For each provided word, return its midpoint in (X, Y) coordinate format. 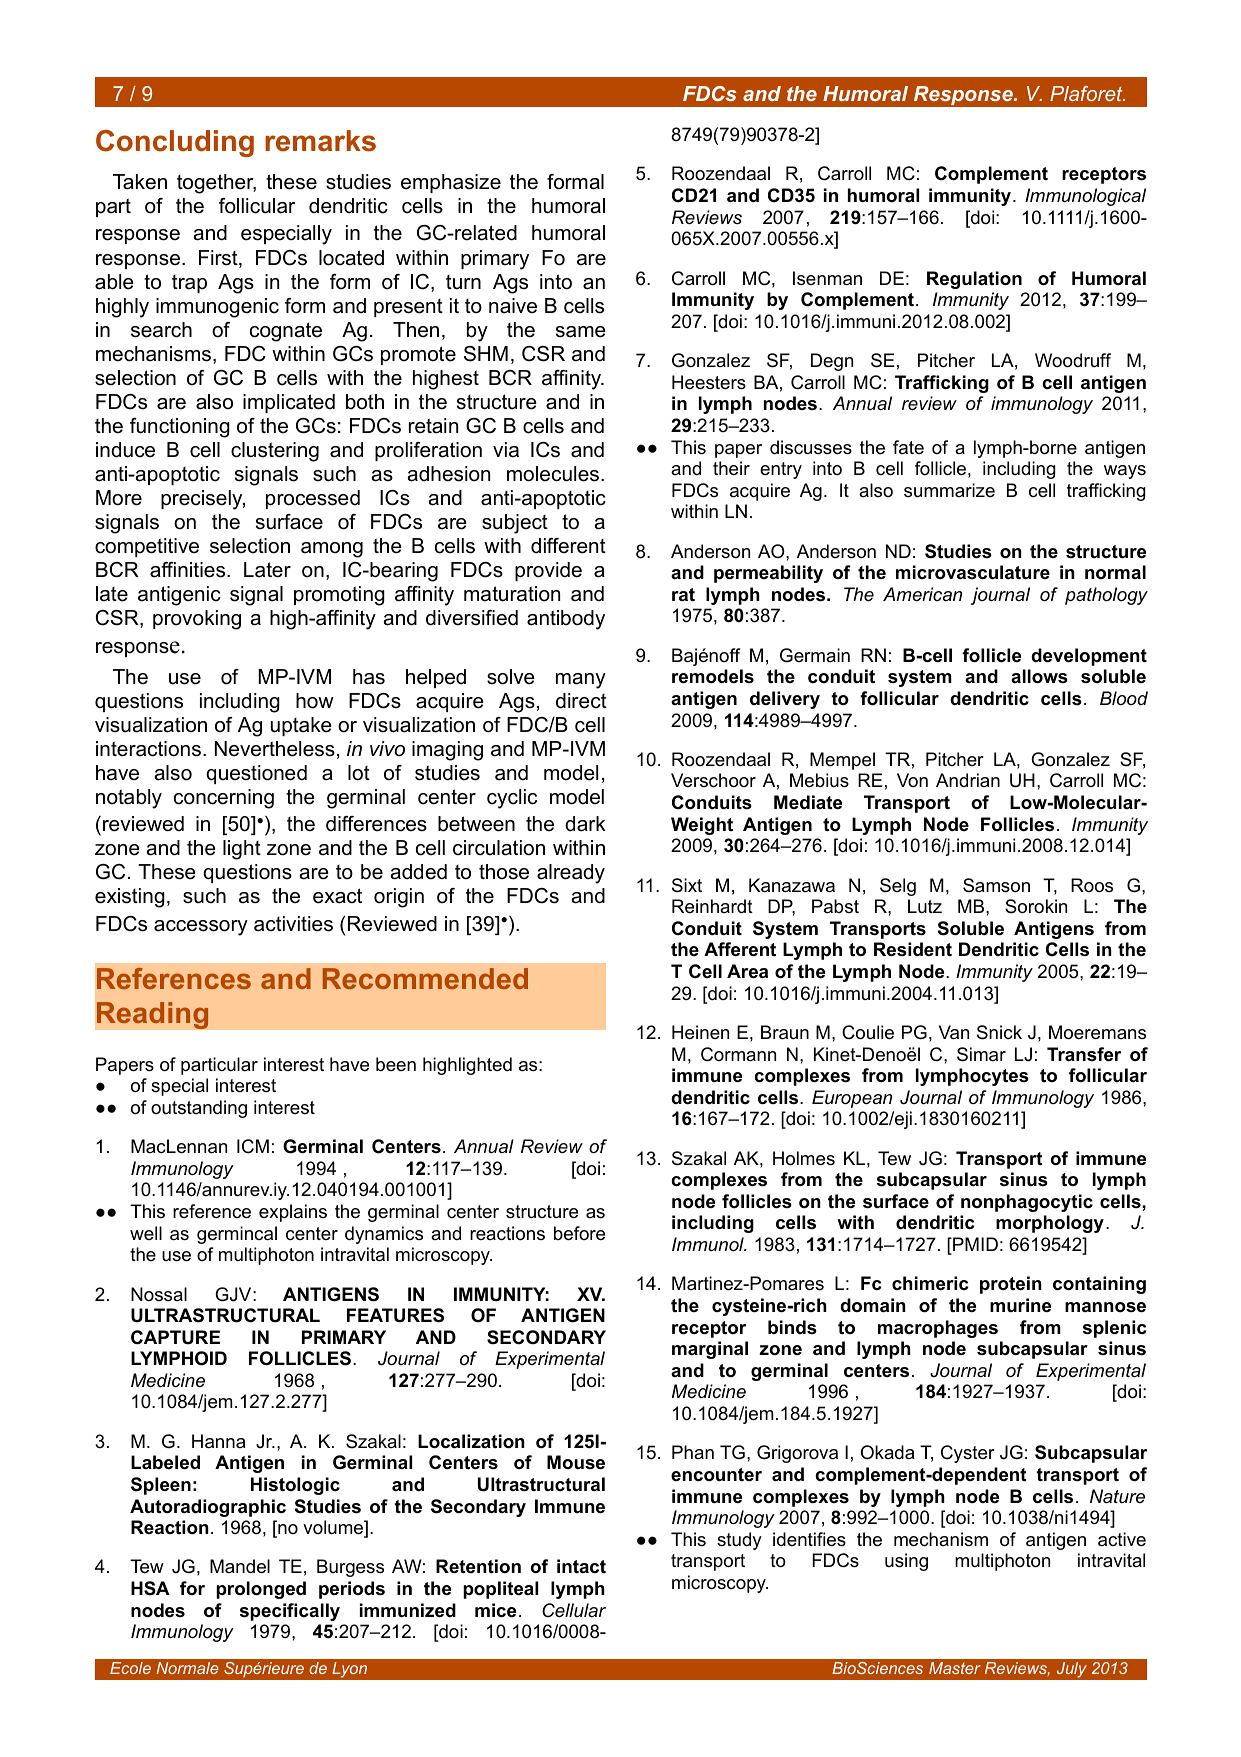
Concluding (175, 143)
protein (1011, 1285)
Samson (996, 885)
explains (293, 1213)
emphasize (451, 183)
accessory (201, 928)
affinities (189, 570)
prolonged (261, 1590)
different (568, 546)
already (571, 874)
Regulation (974, 280)
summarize (949, 490)
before (579, 1233)
